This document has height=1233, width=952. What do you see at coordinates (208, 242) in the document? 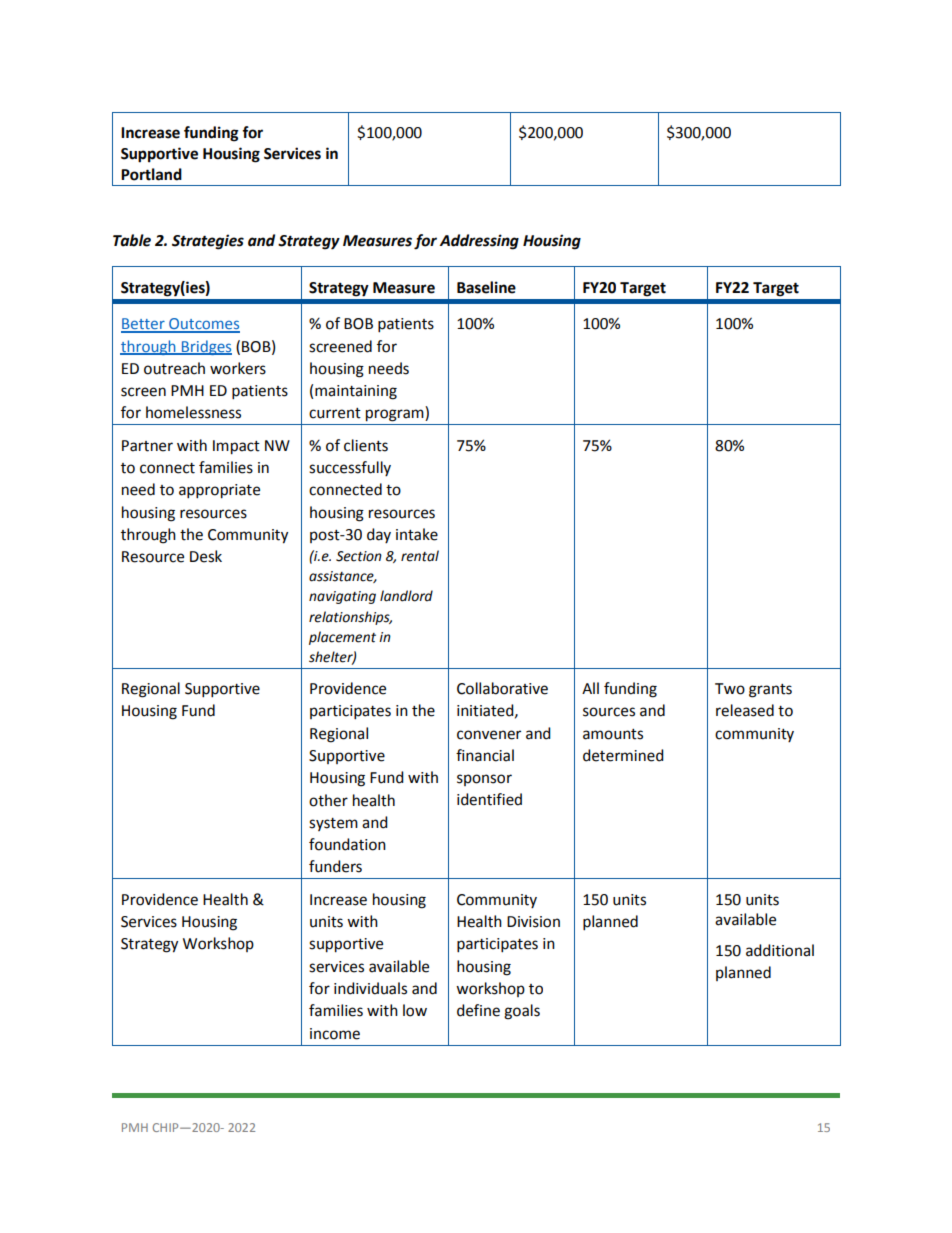
I see `Strategies` at bounding box center [208, 242].
